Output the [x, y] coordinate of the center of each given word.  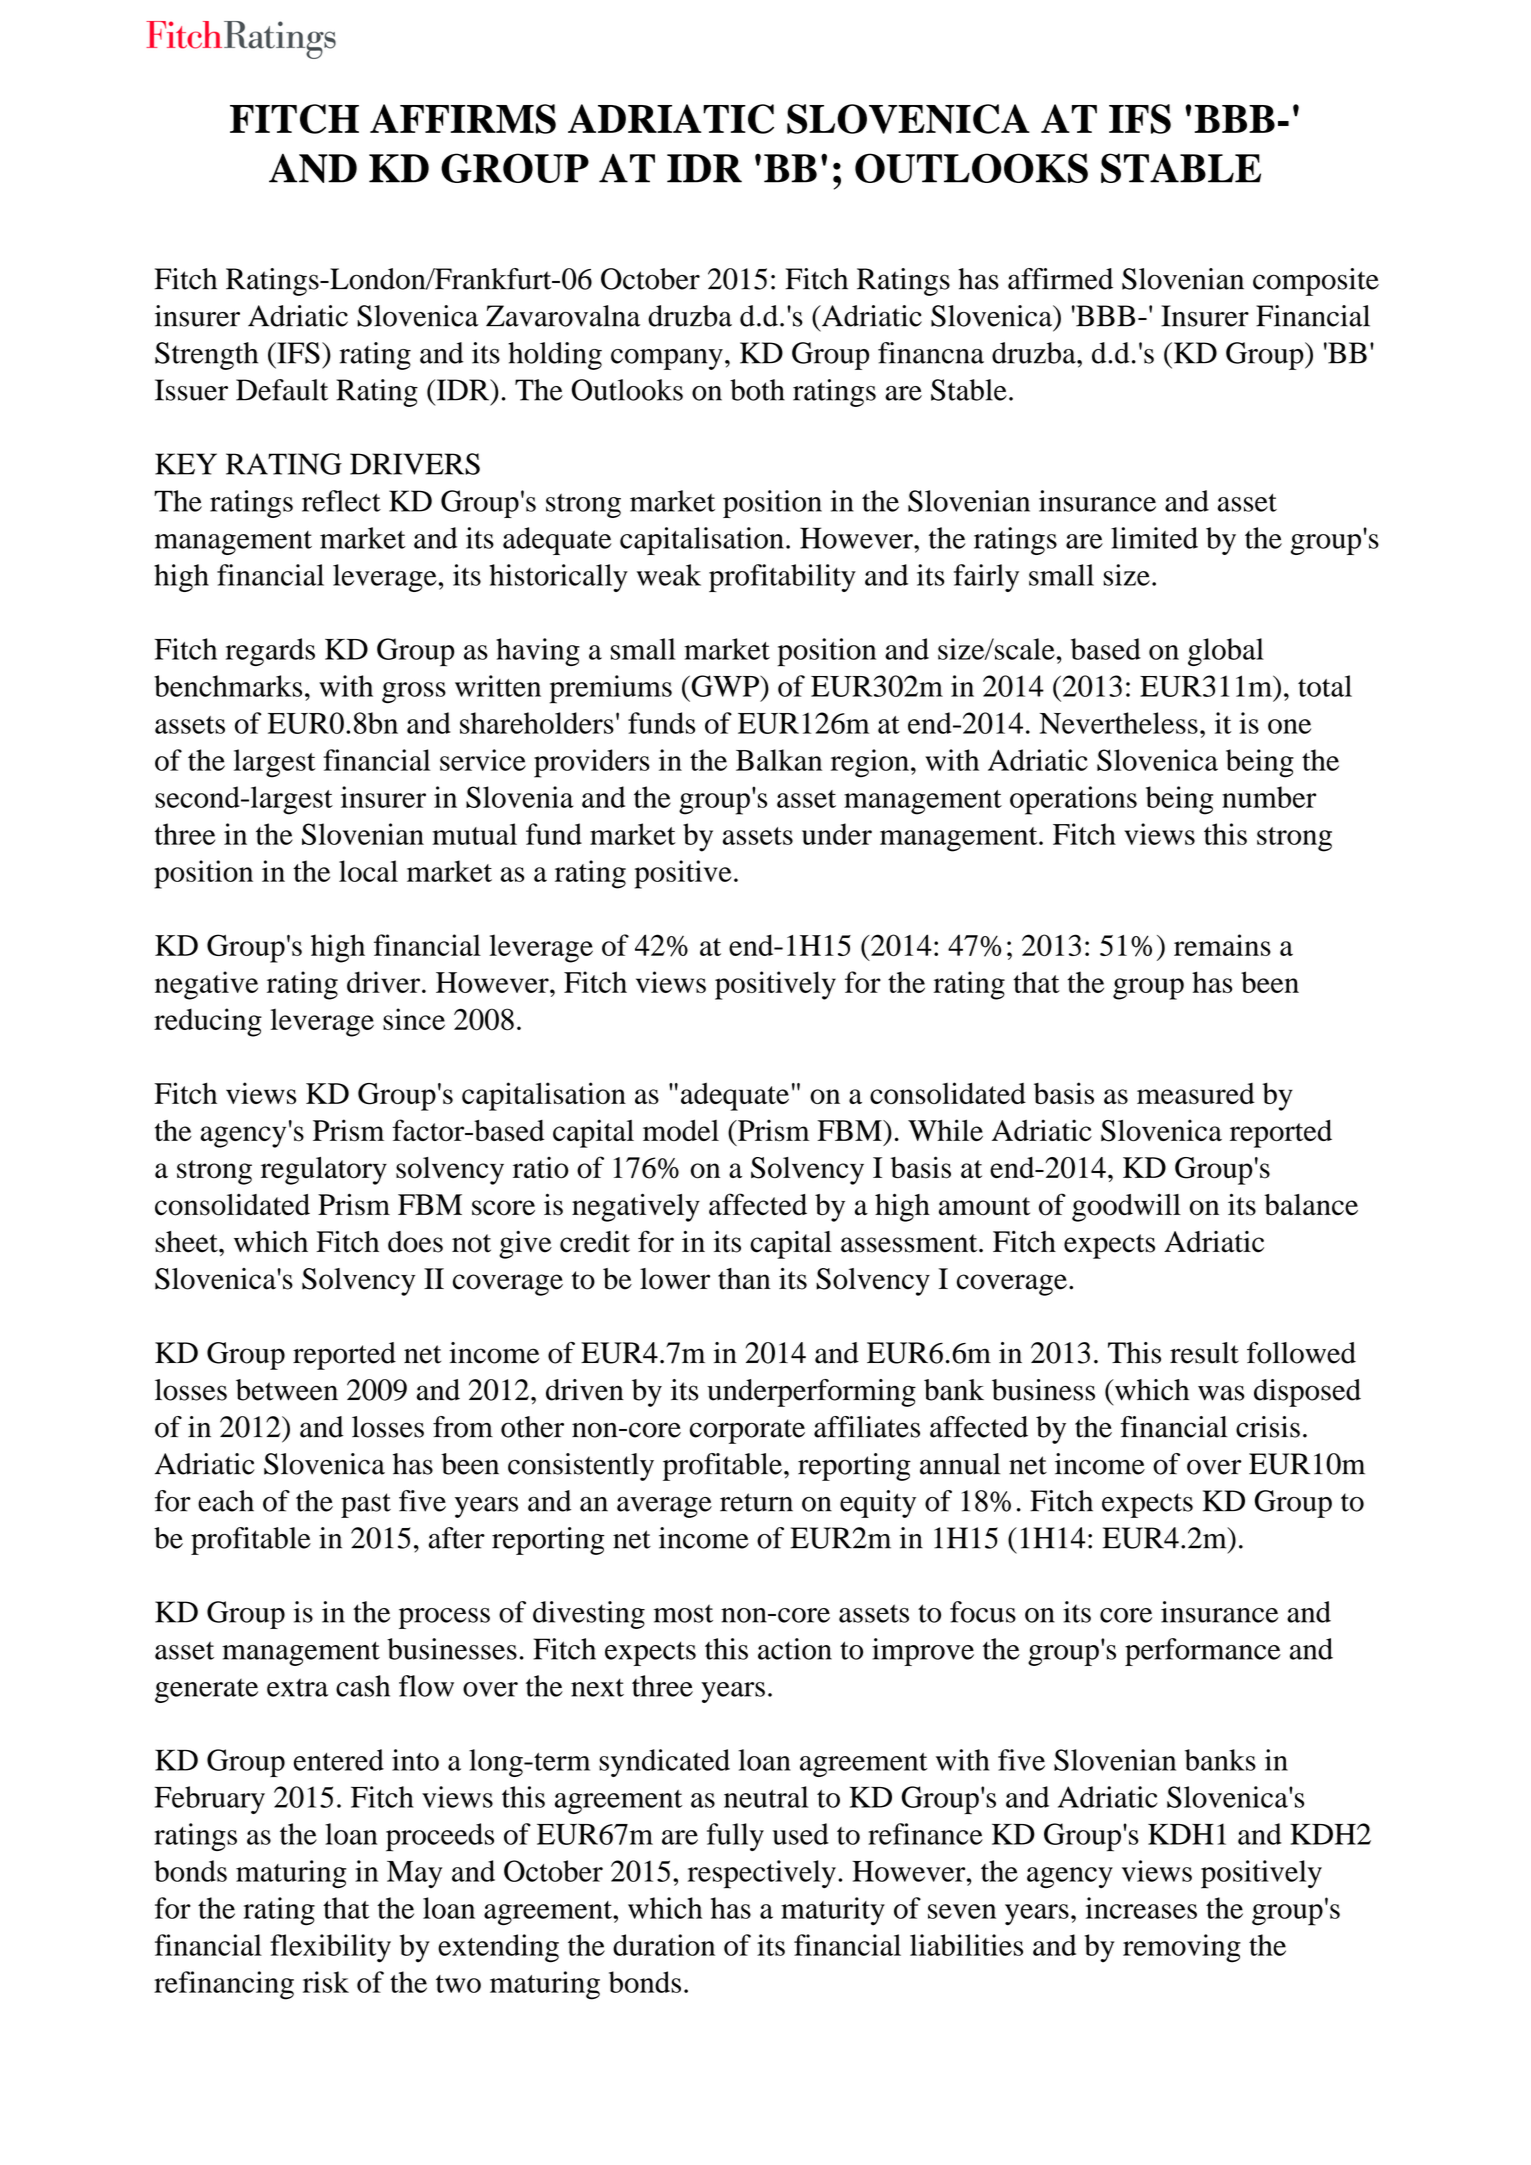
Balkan [779, 760]
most [683, 1613]
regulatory [324, 1171]
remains [1222, 945]
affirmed [1060, 279]
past [366, 1505]
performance [1203, 1652]
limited [1154, 538]
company [667, 359]
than [744, 1279]
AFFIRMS [463, 119]
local [368, 871]
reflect [341, 501]
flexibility [330, 1948]
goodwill [1126, 1207]
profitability [782, 578]
